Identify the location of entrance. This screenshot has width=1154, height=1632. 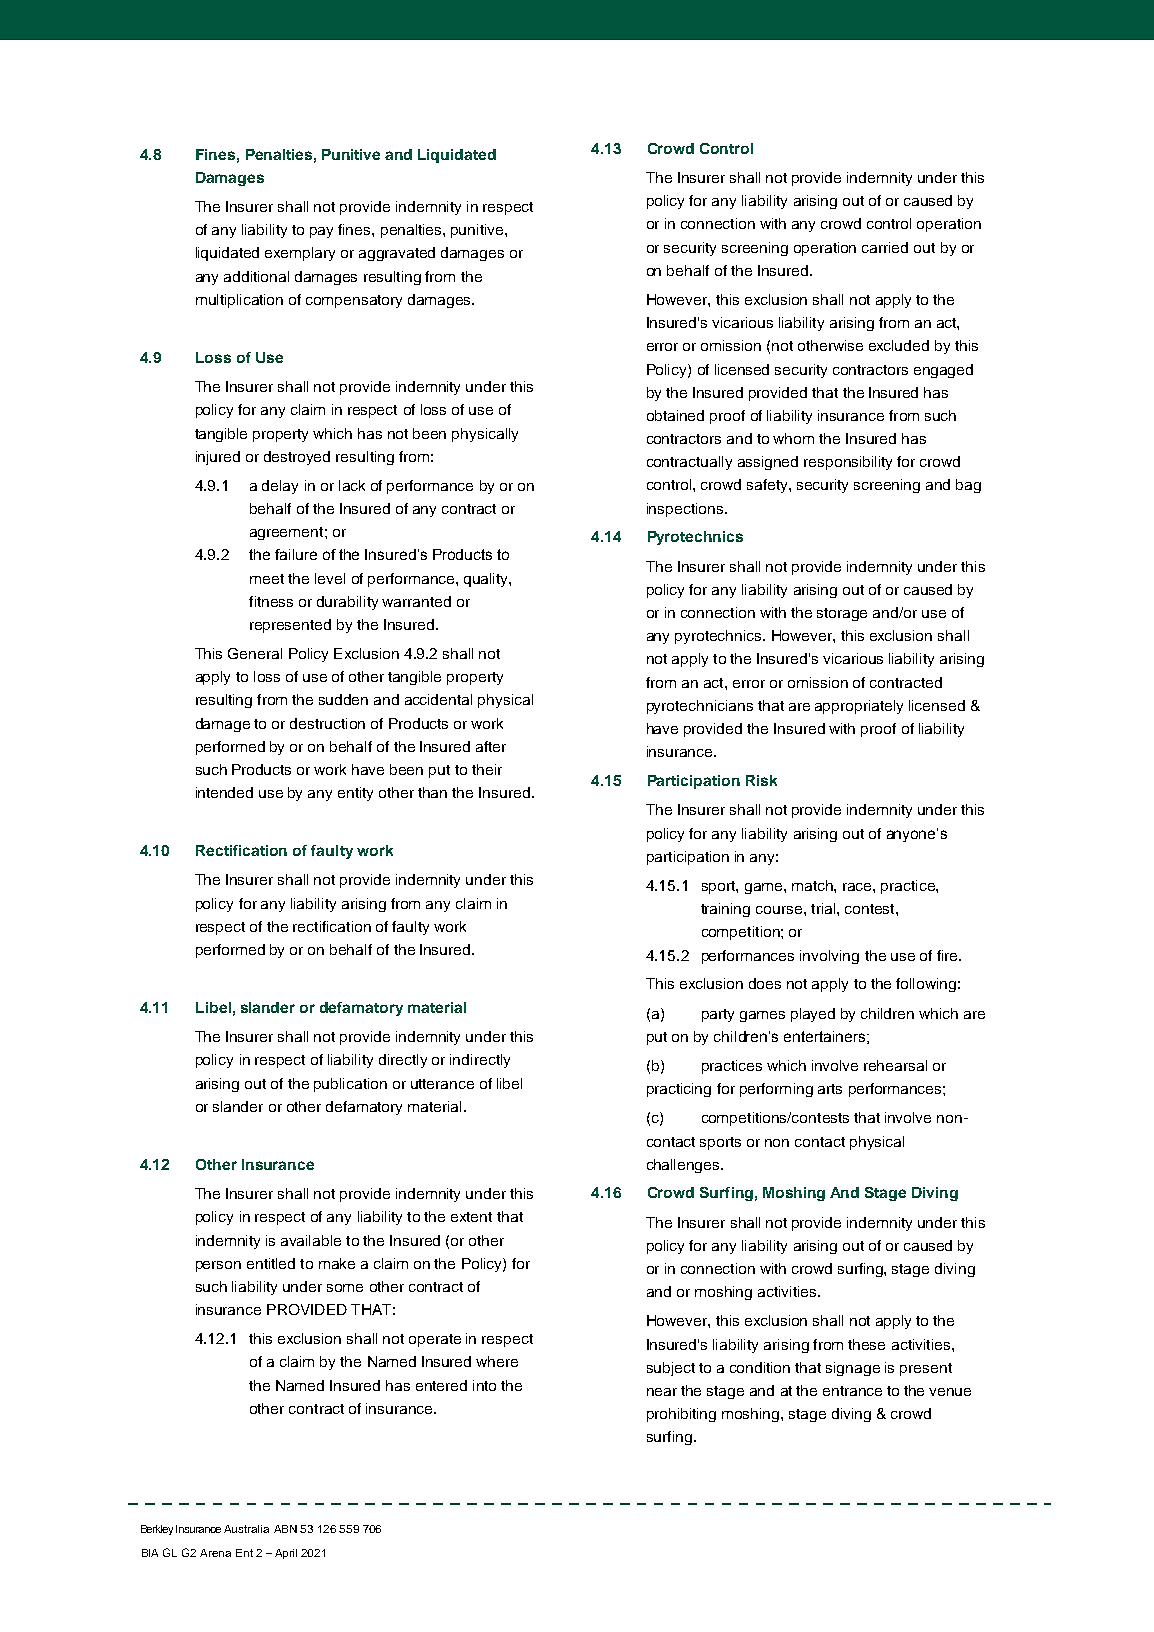
(852, 1391).
